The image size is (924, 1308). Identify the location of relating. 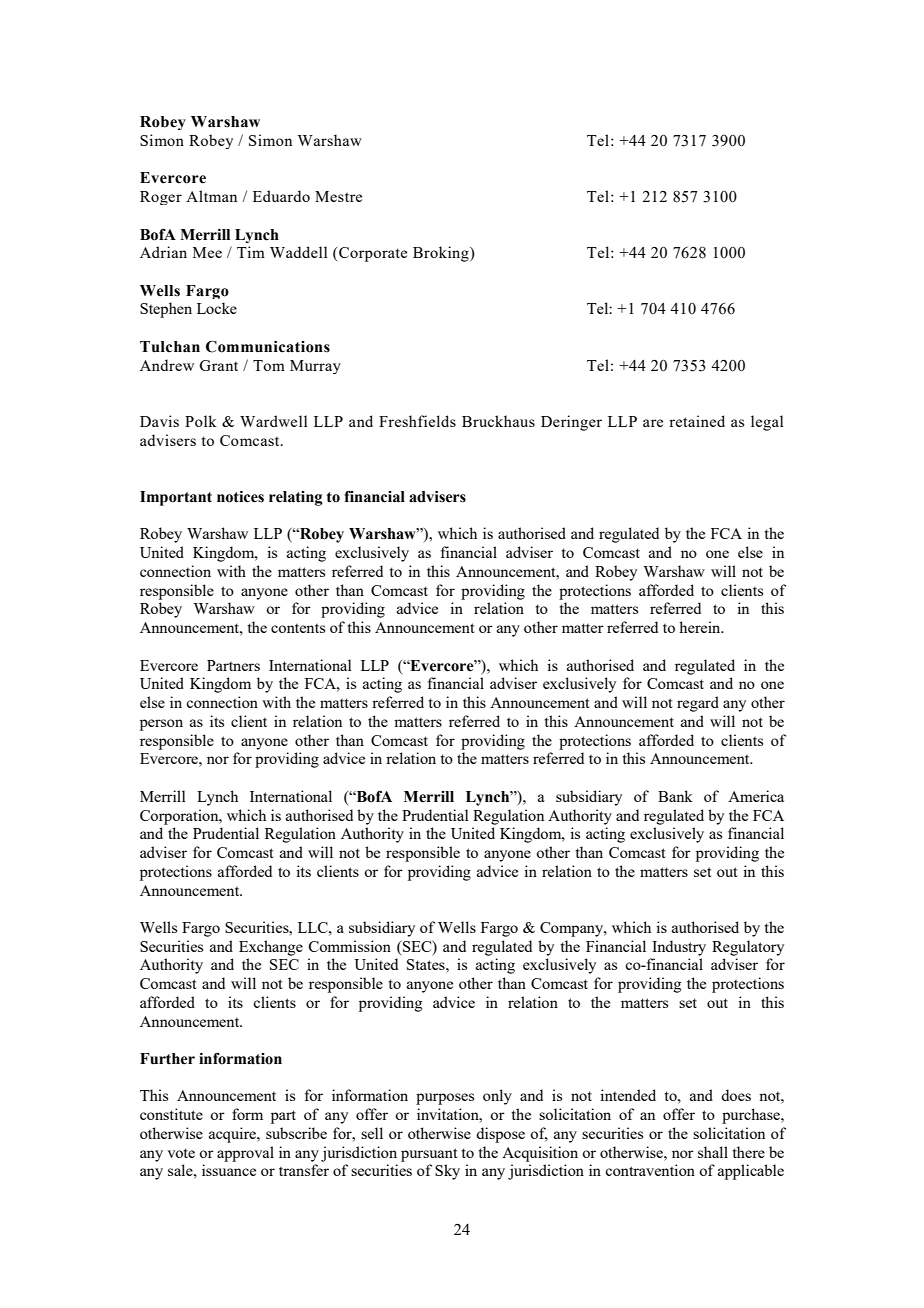
(296, 498).
